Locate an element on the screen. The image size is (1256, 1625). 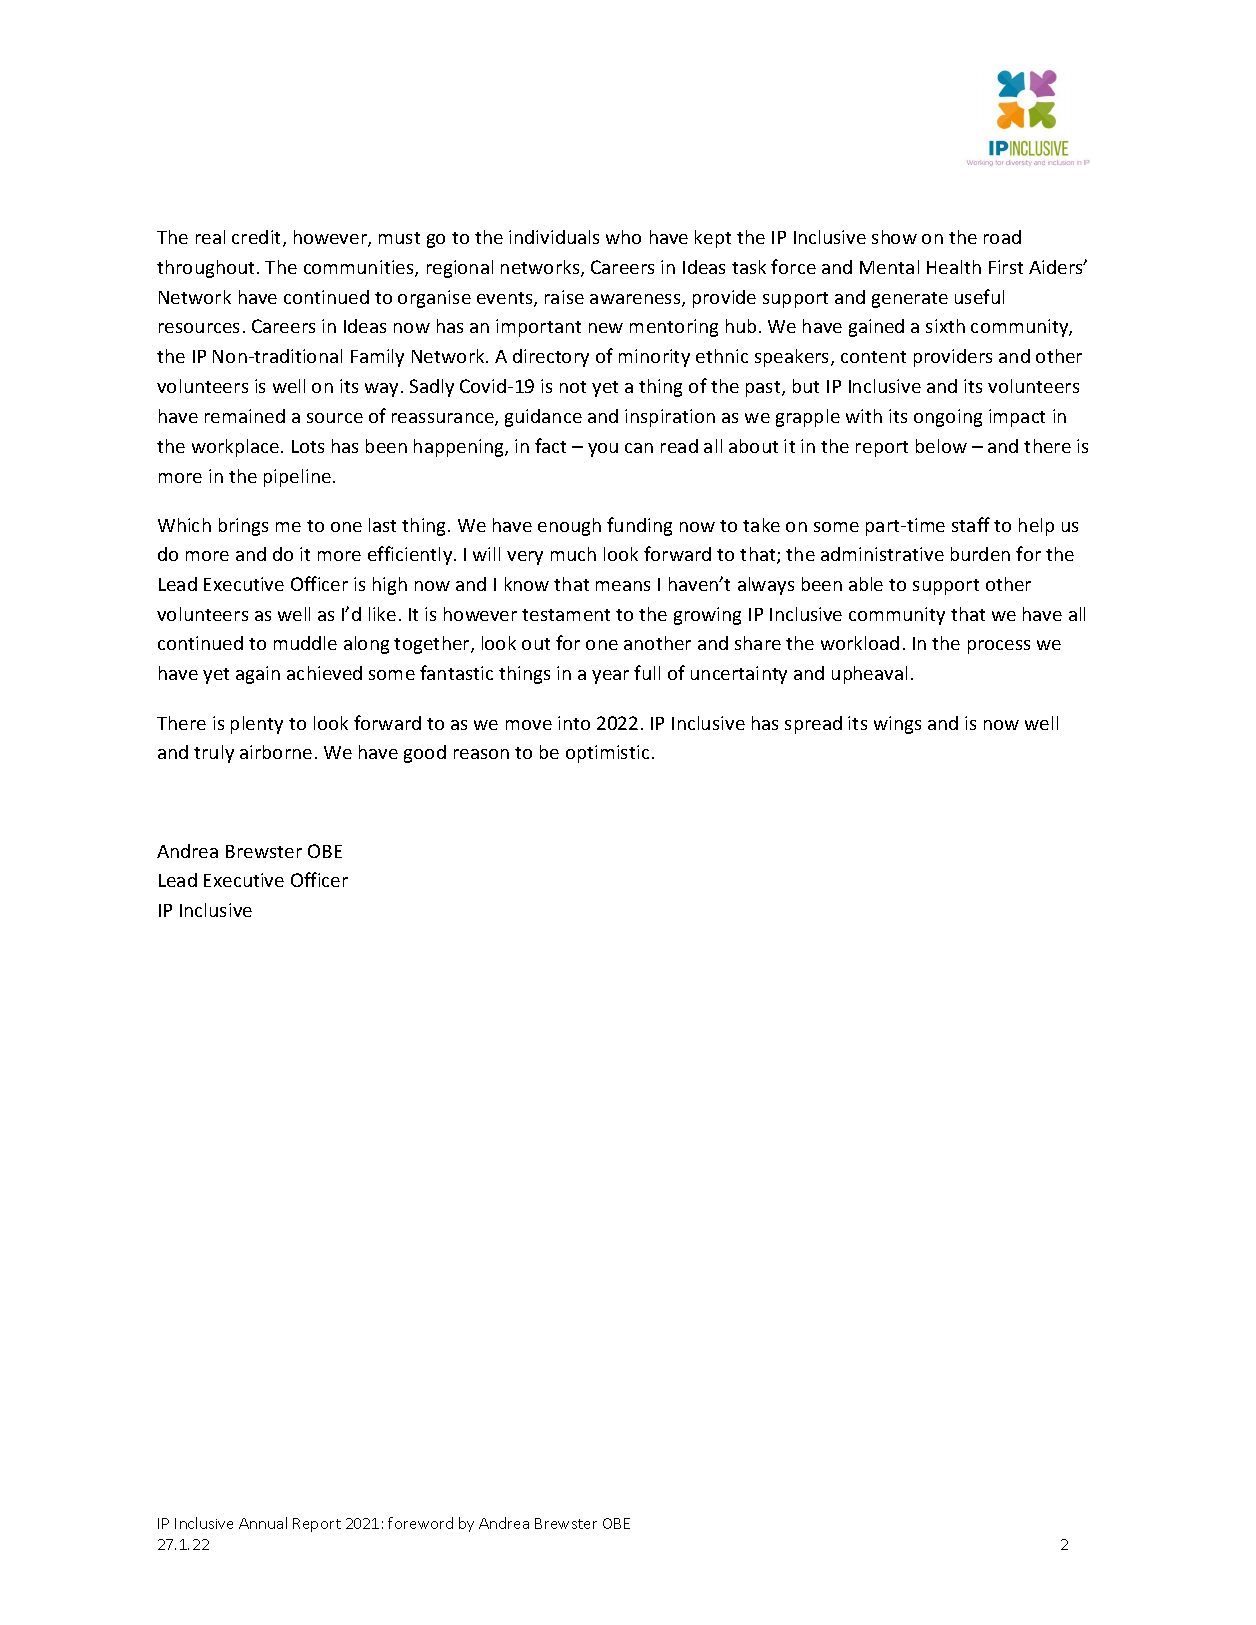
staff is located at coordinates (971, 524).
